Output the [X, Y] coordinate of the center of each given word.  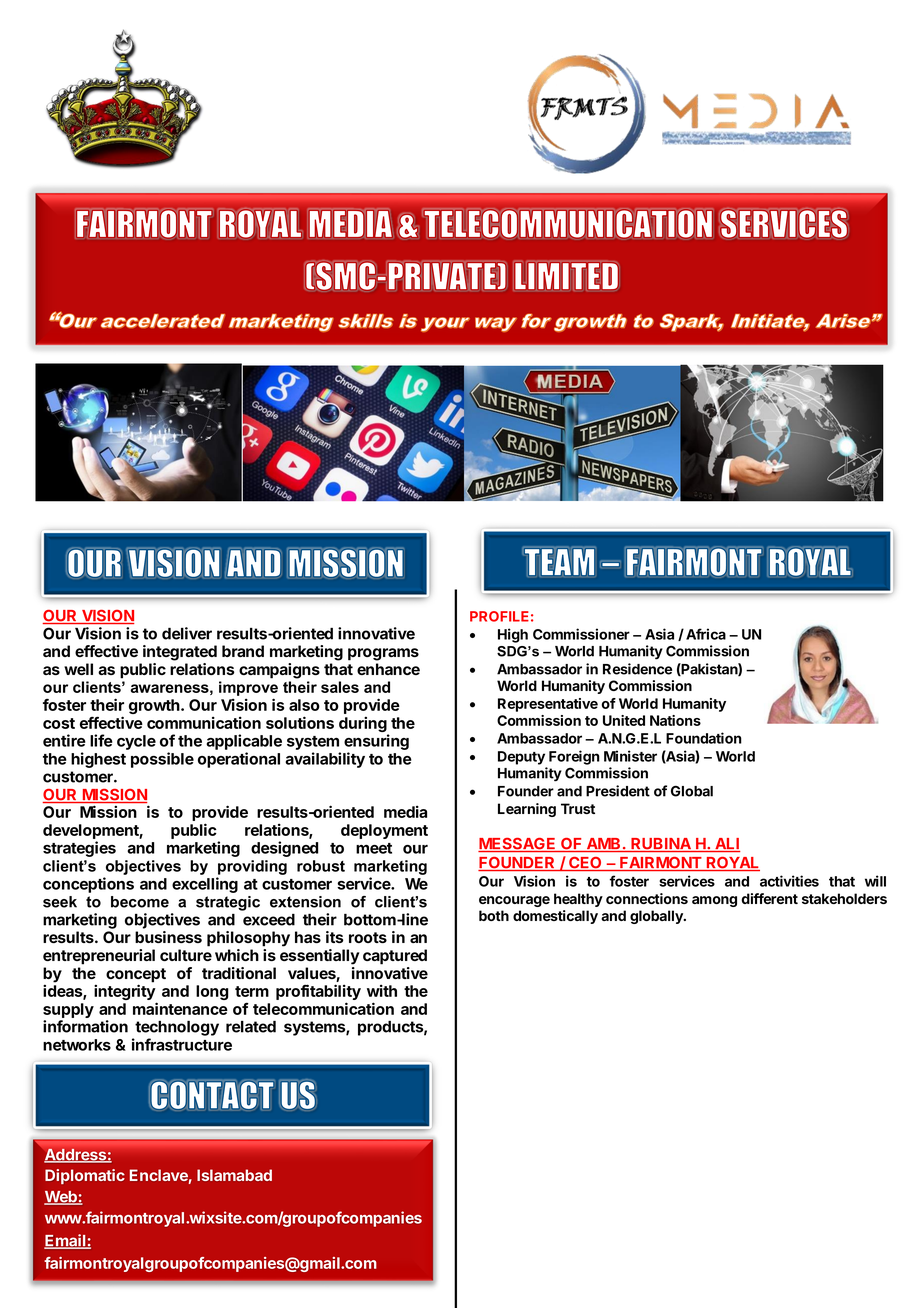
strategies [79, 849]
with [382, 990]
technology [177, 1028]
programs [383, 654]
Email [66, 1241]
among [714, 901]
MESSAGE [518, 845]
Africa [706, 634]
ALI [726, 845]
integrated [180, 653]
